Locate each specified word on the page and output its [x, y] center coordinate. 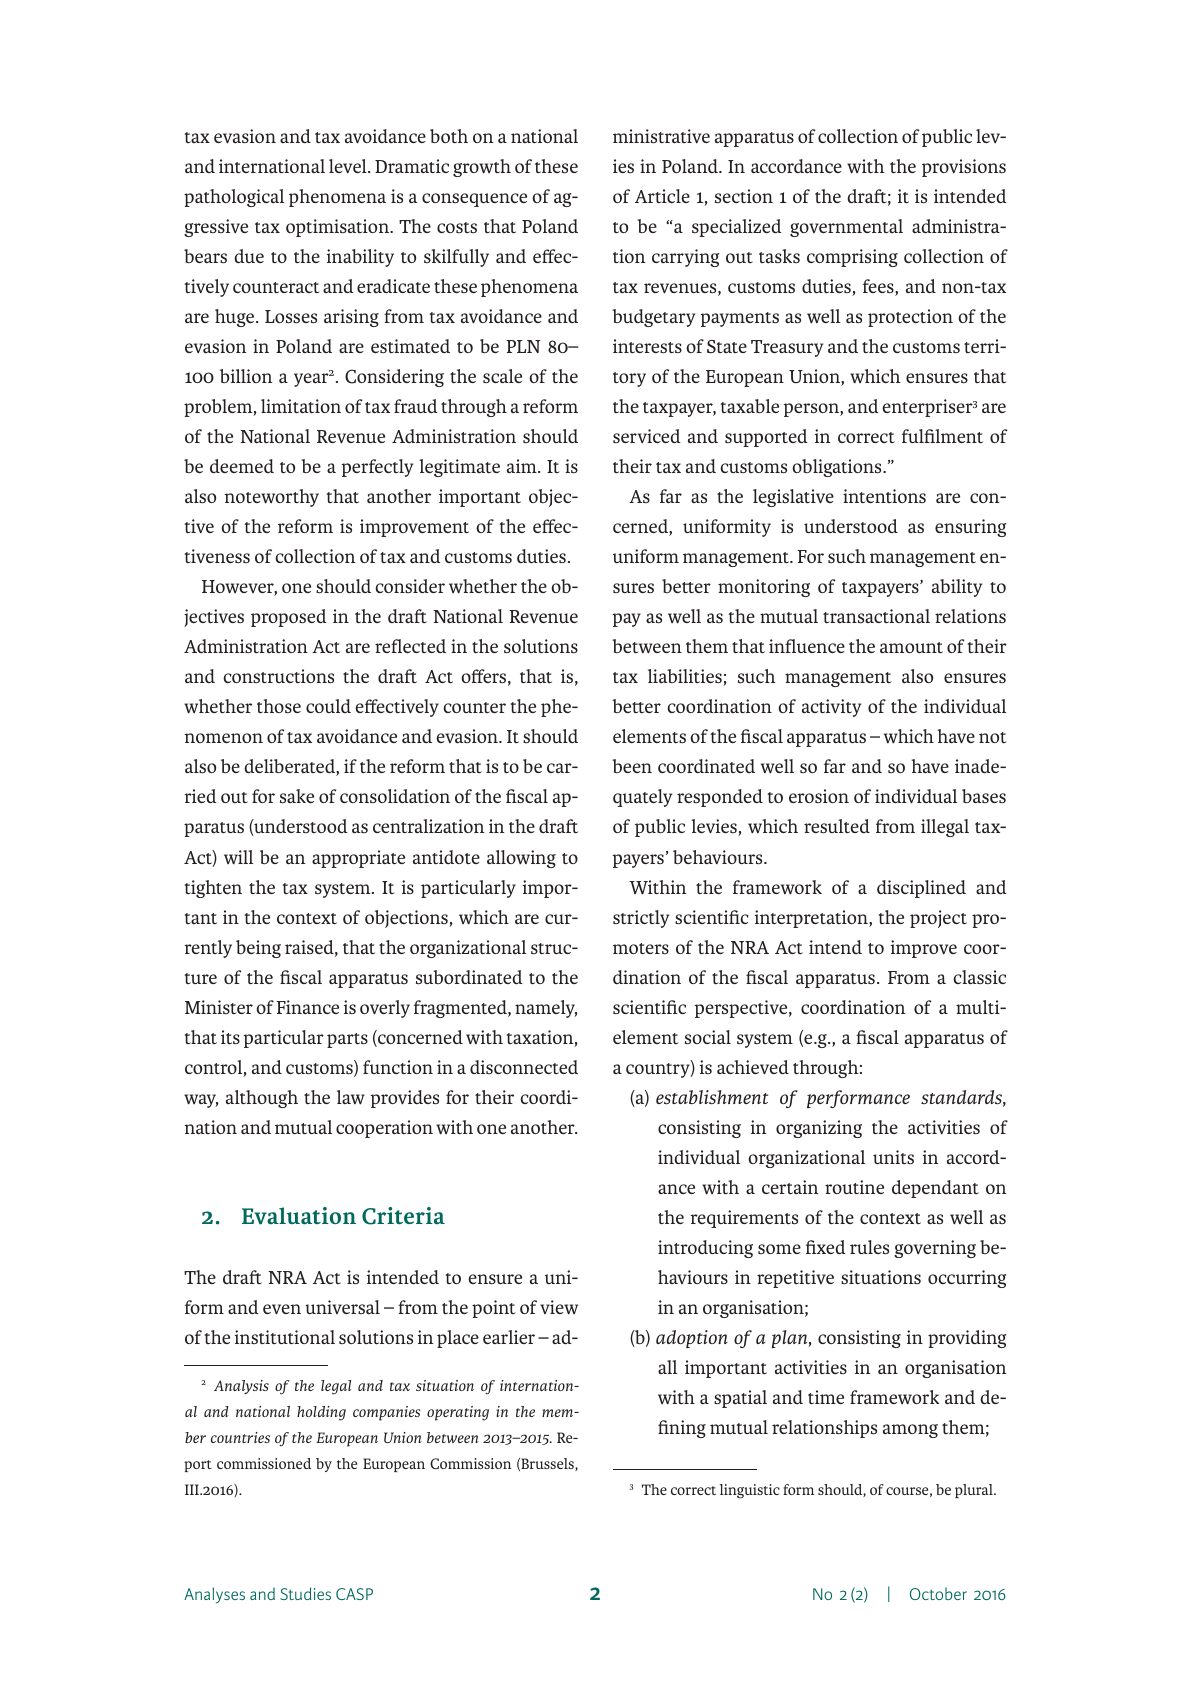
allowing [521, 859]
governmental [846, 228]
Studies [305, 1593]
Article [662, 196]
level [349, 166]
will [238, 857]
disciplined [921, 889]
